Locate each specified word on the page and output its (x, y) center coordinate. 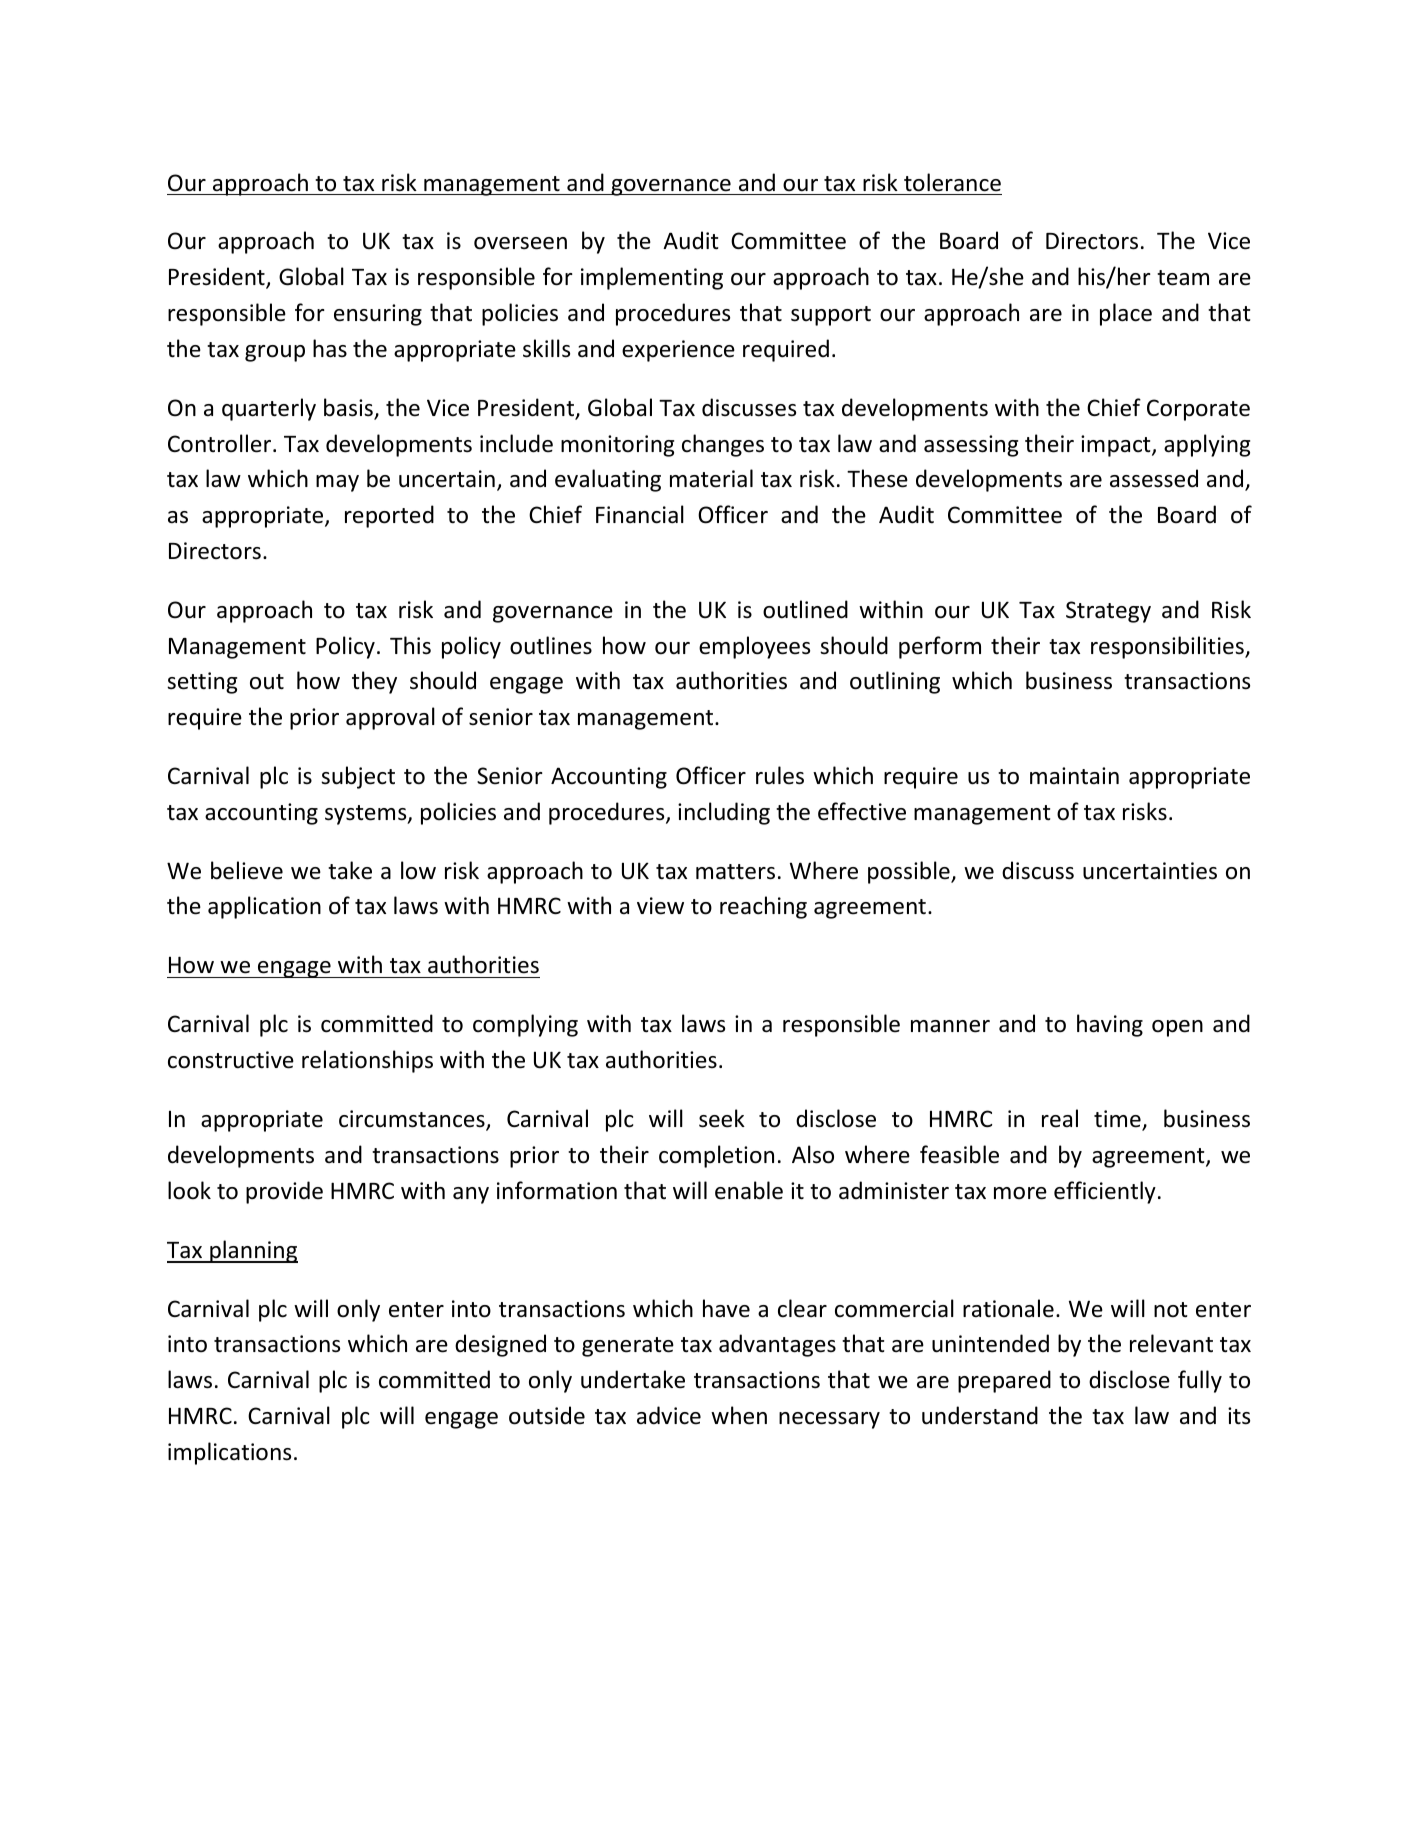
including (724, 813)
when (739, 1415)
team (1183, 278)
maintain (1074, 775)
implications (229, 1453)
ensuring (378, 315)
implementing (652, 278)
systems (367, 815)
